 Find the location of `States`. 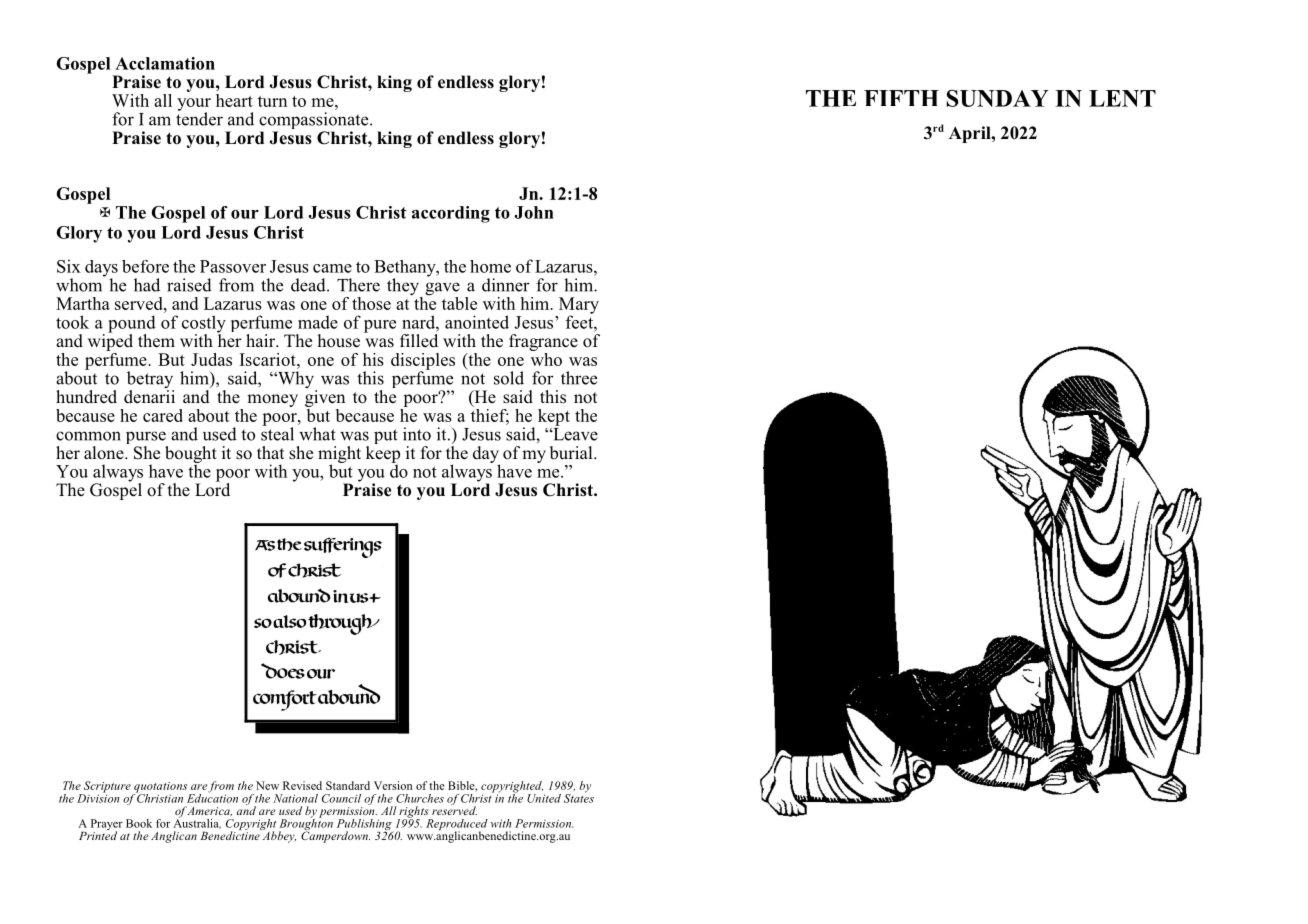

States is located at coordinates (579, 797).
